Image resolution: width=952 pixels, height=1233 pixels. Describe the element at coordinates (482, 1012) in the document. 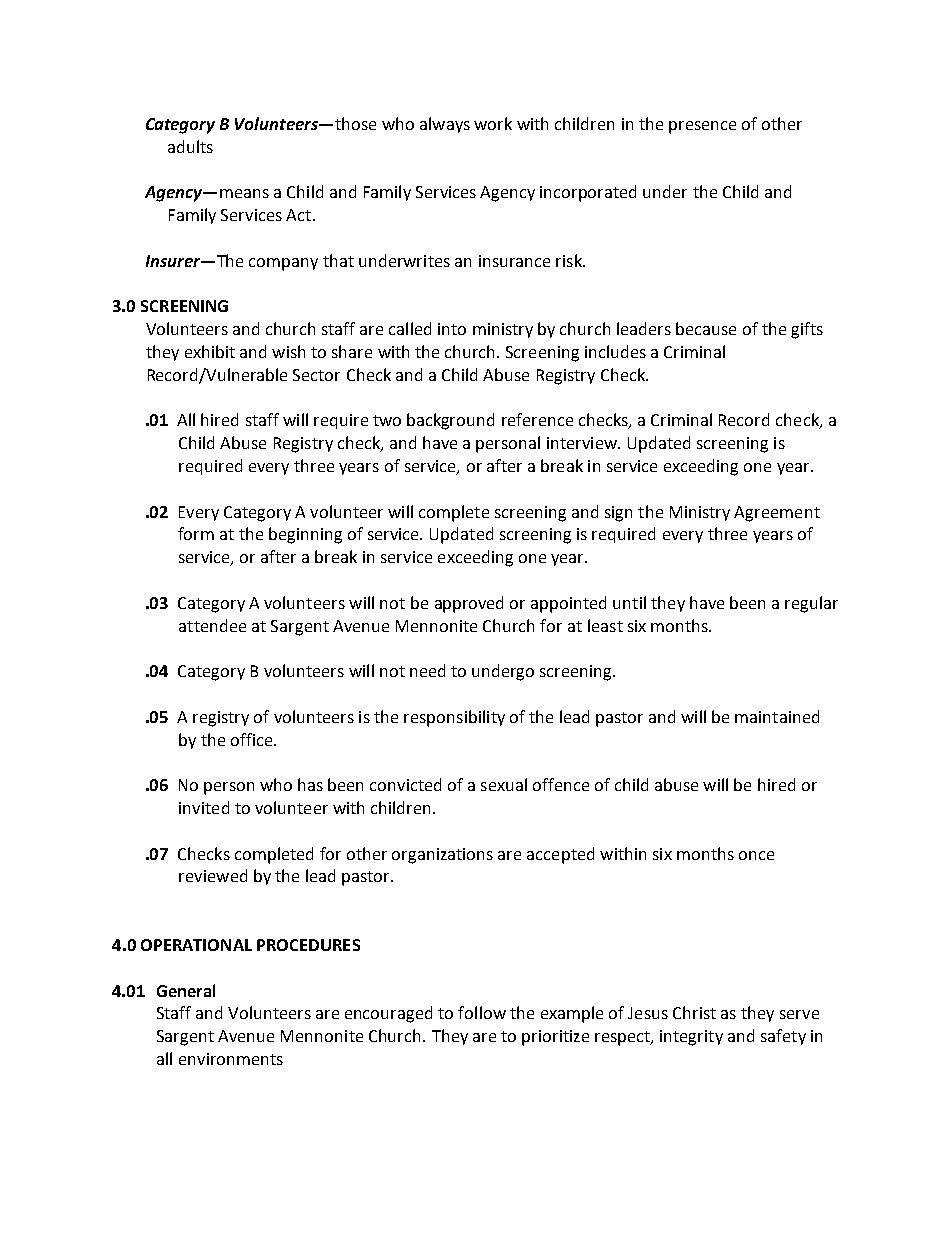

I see `follow` at that location.
